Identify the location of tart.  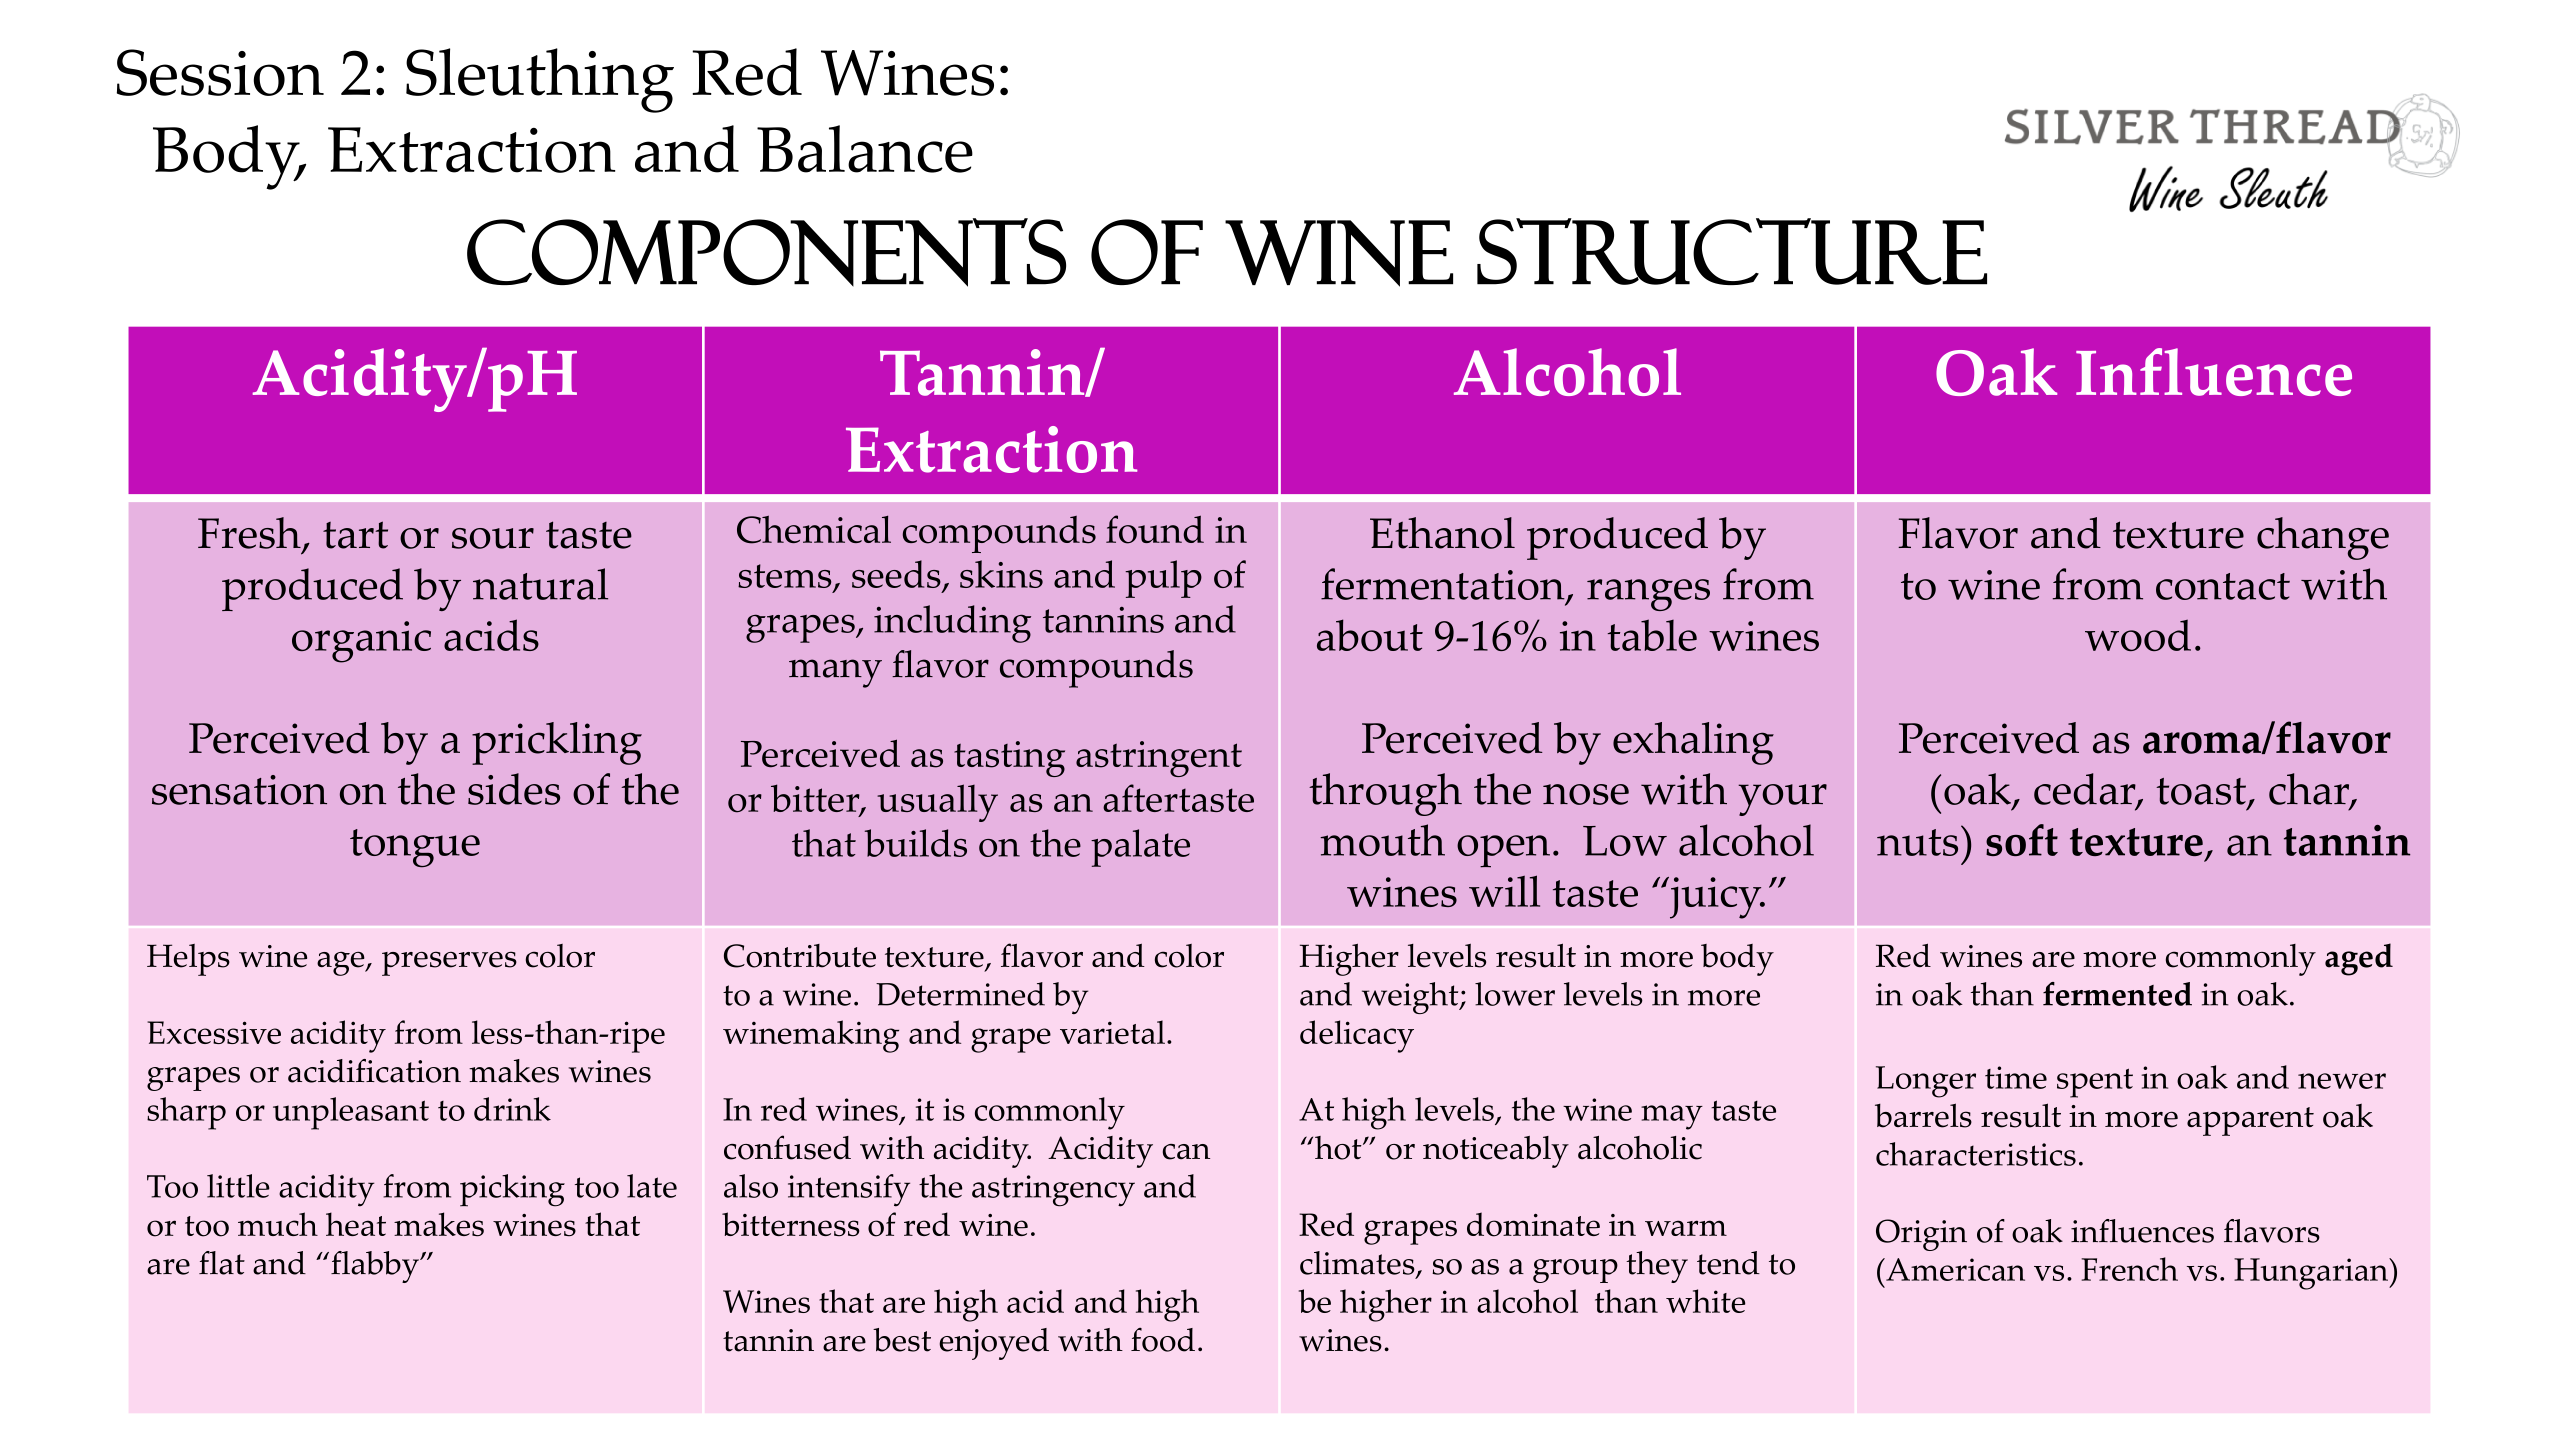
(355, 535).
